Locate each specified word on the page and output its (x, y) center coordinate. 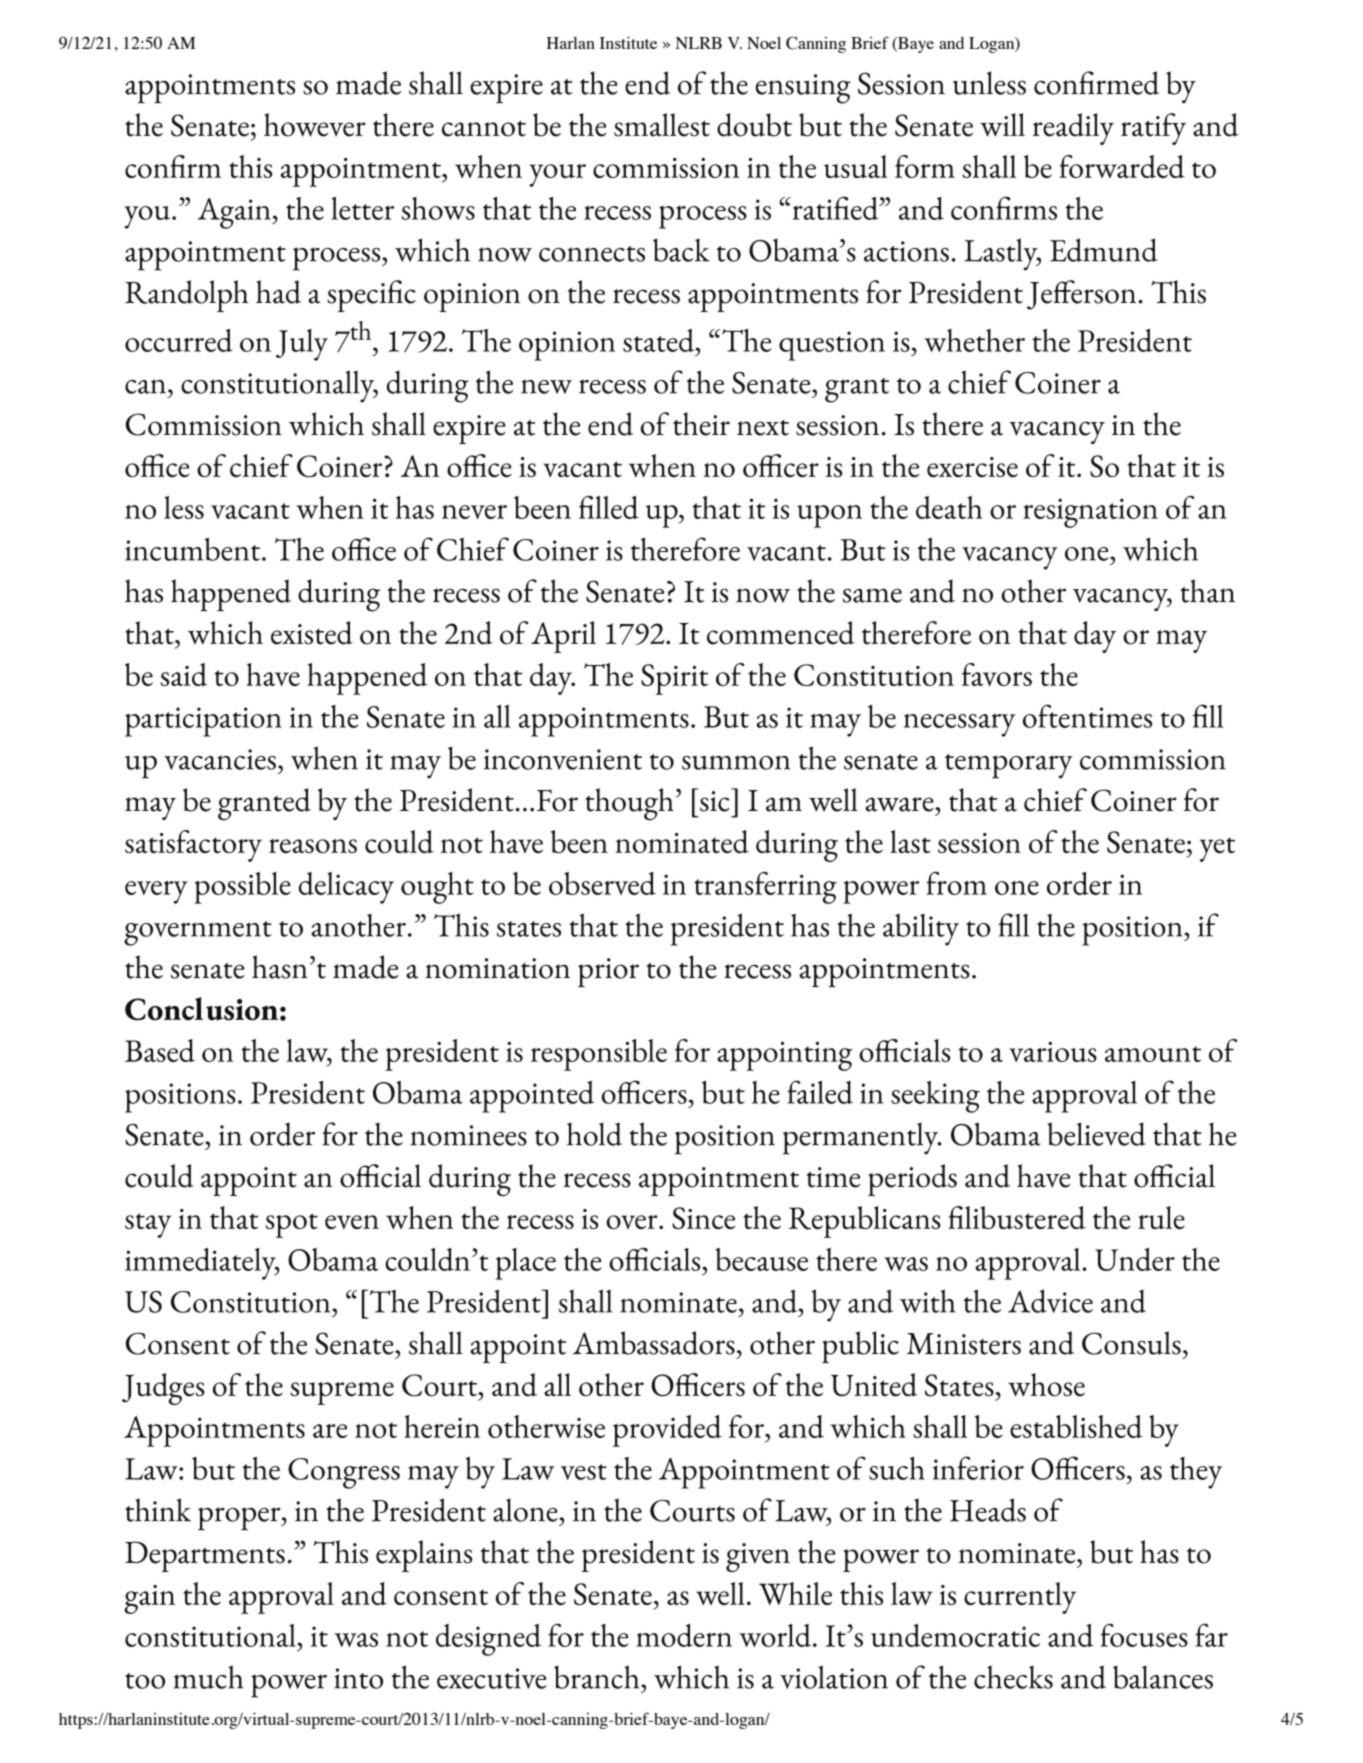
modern (684, 1635)
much (208, 1677)
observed (602, 883)
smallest (662, 125)
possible (242, 888)
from (956, 883)
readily (1073, 129)
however (315, 125)
